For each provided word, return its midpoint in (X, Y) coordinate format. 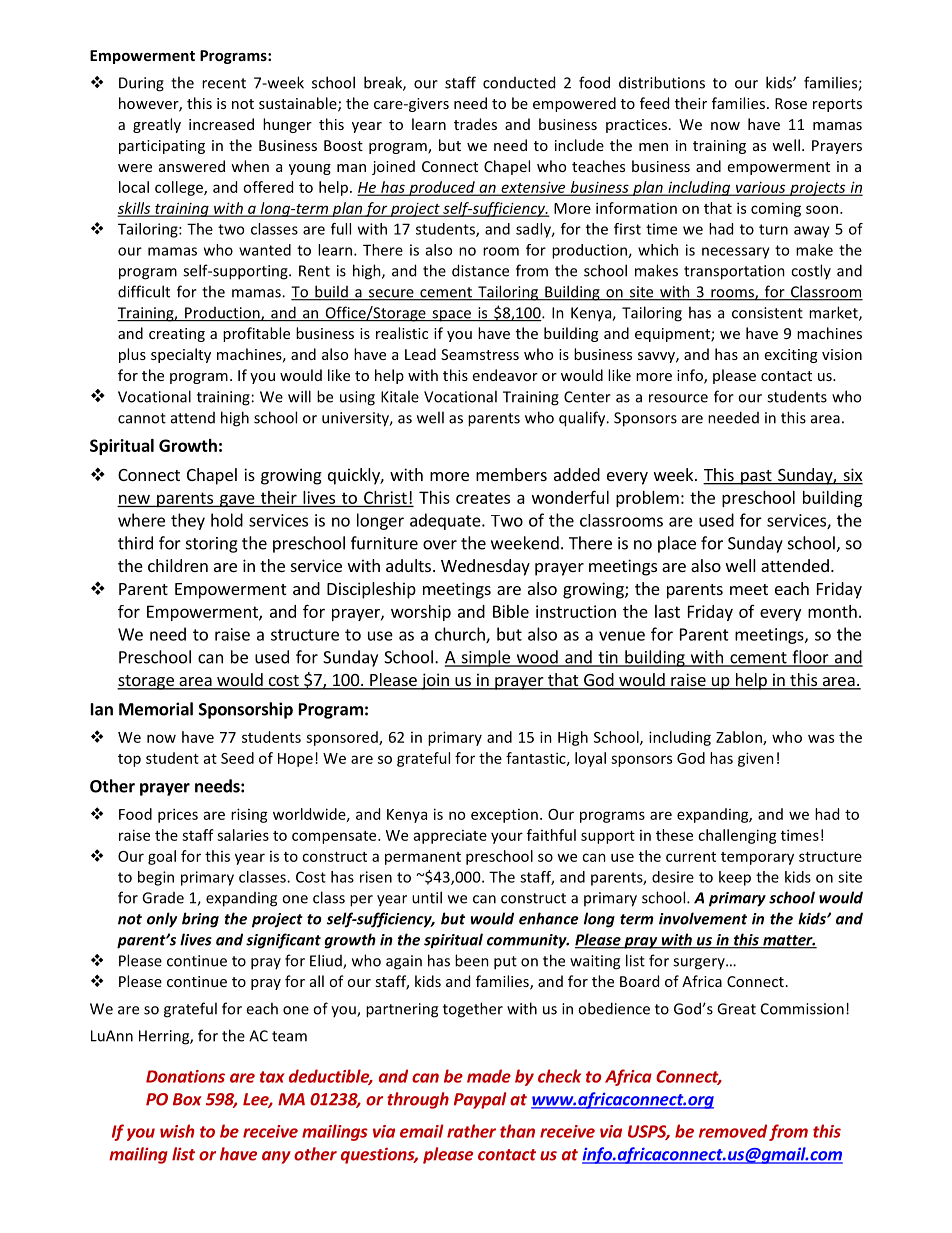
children (178, 565)
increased (221, 124)
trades (475, 124)
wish (177, 1131)
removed (733, 1131)
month (832, 611)
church (461, 635)
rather (471, 1131)
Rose (791, 103)
